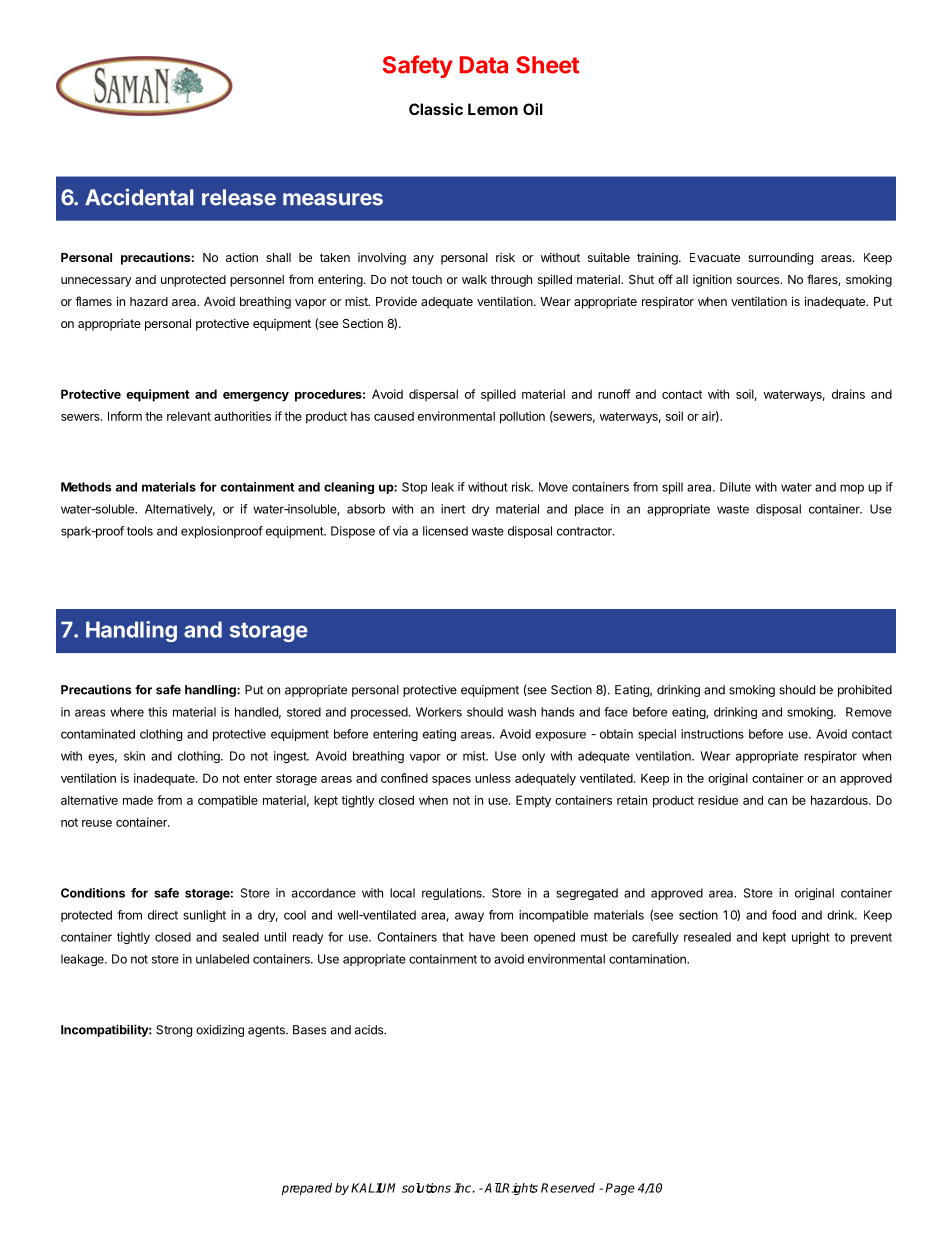  Describe the element at coordinates (139, 197) in the screenshot. I see `Accidental` at that location.
